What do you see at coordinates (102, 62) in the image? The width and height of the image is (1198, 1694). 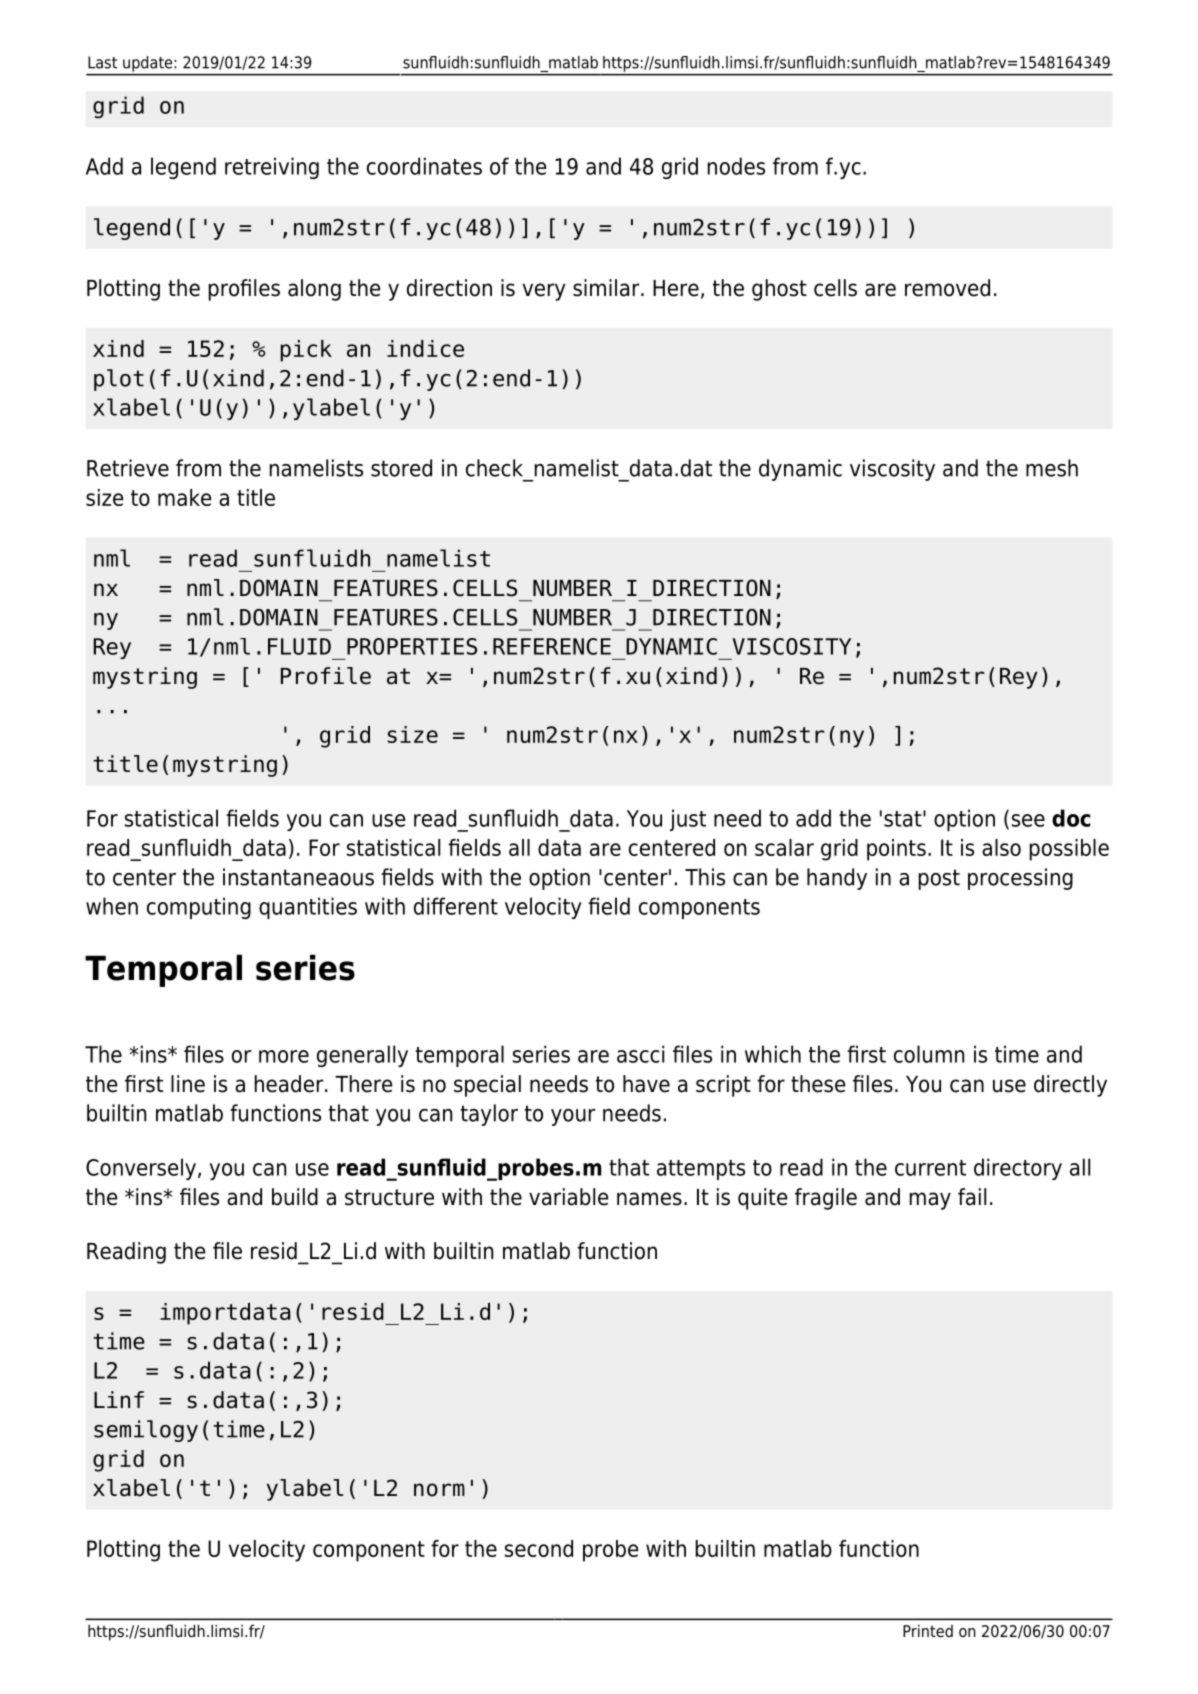 I see `Last` at bounding box center [102, 62].
